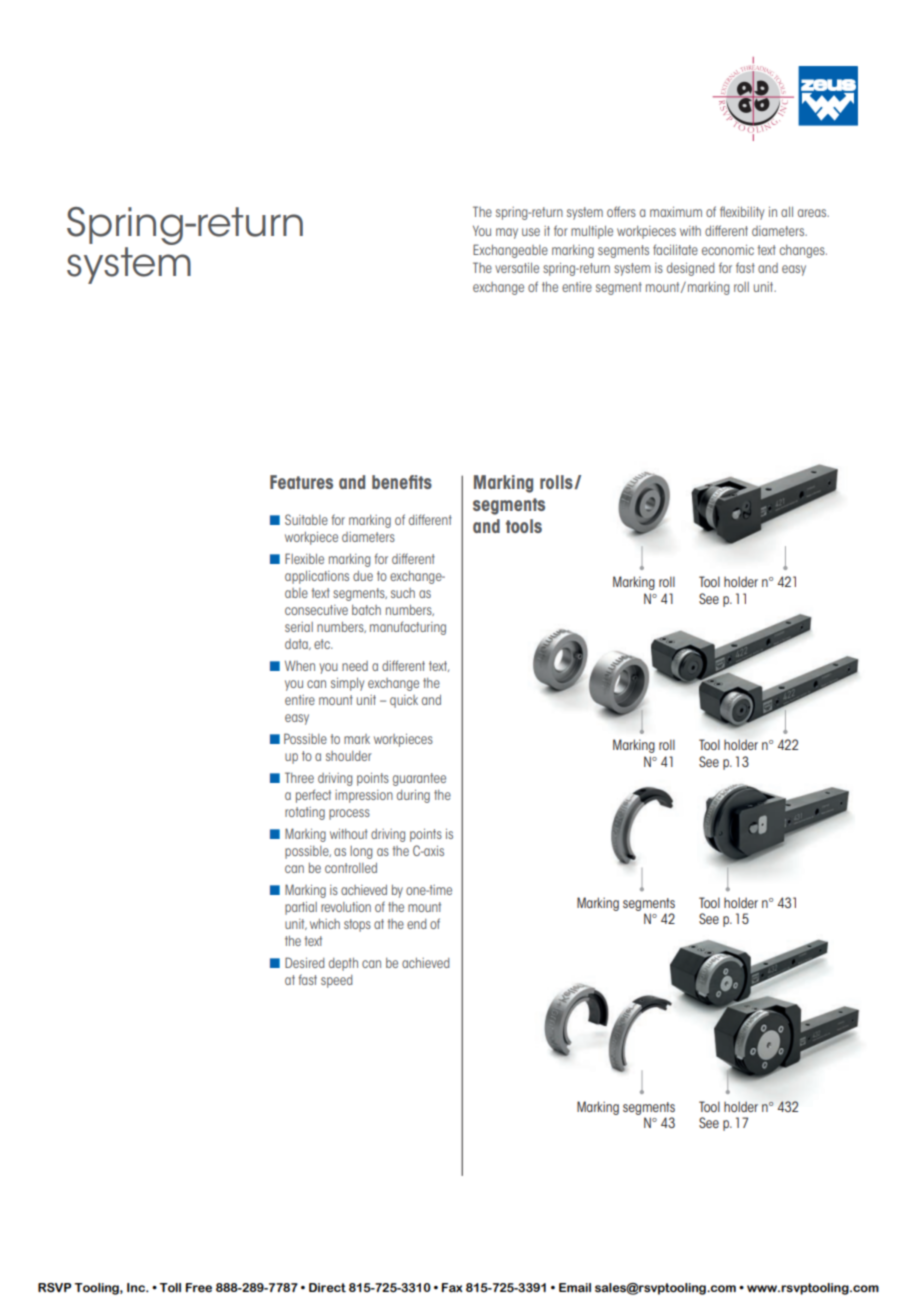  What do you see at coordinates (728, 250) in the document?
I see `economic` at bounding box center [728, 250].
